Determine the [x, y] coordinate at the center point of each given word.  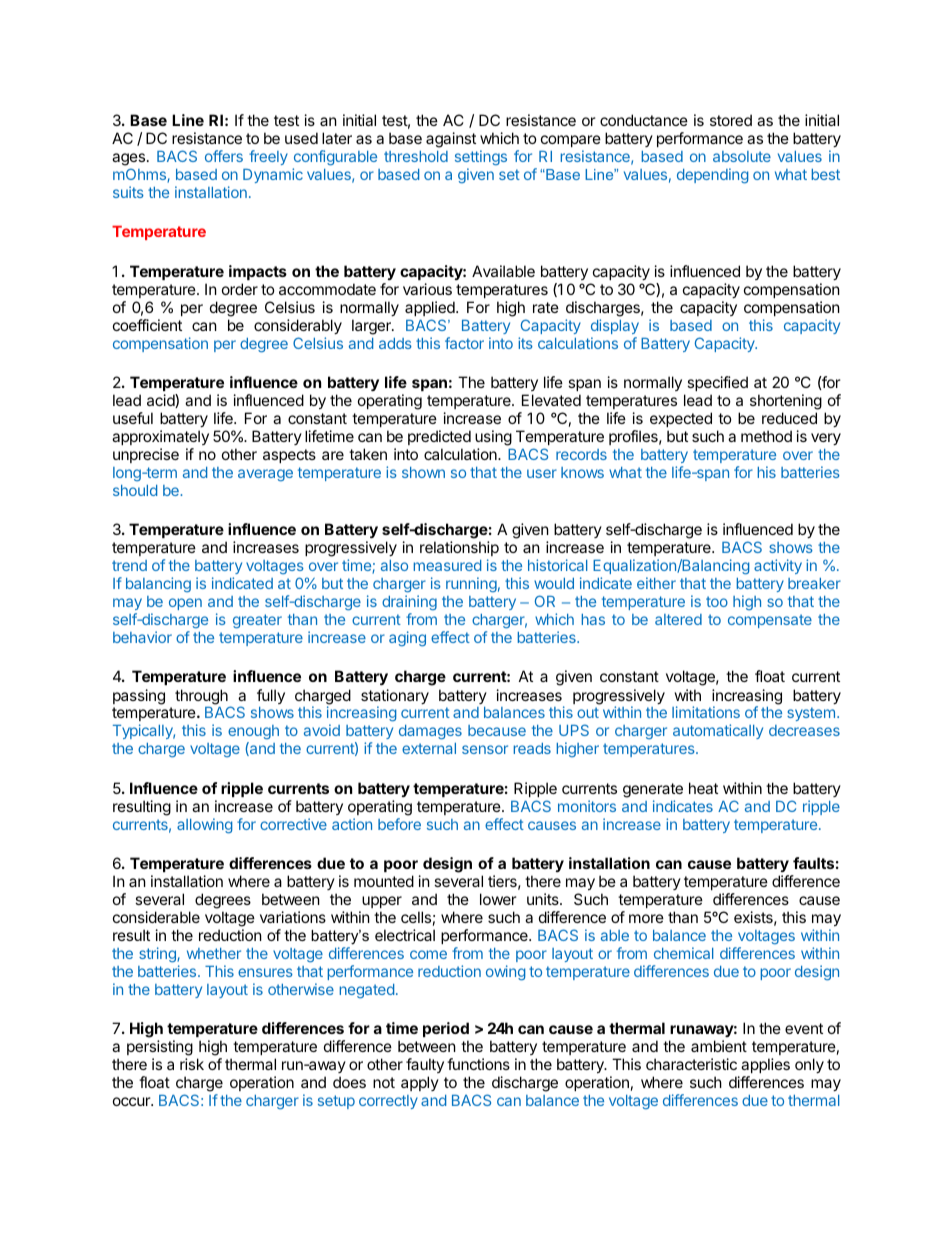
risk [192, 1064]
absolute [742, 156]
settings [481, 157]
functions [478, 1064]
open [185, 604]
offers [224, 156]
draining [409, 602]
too [717, 601]
